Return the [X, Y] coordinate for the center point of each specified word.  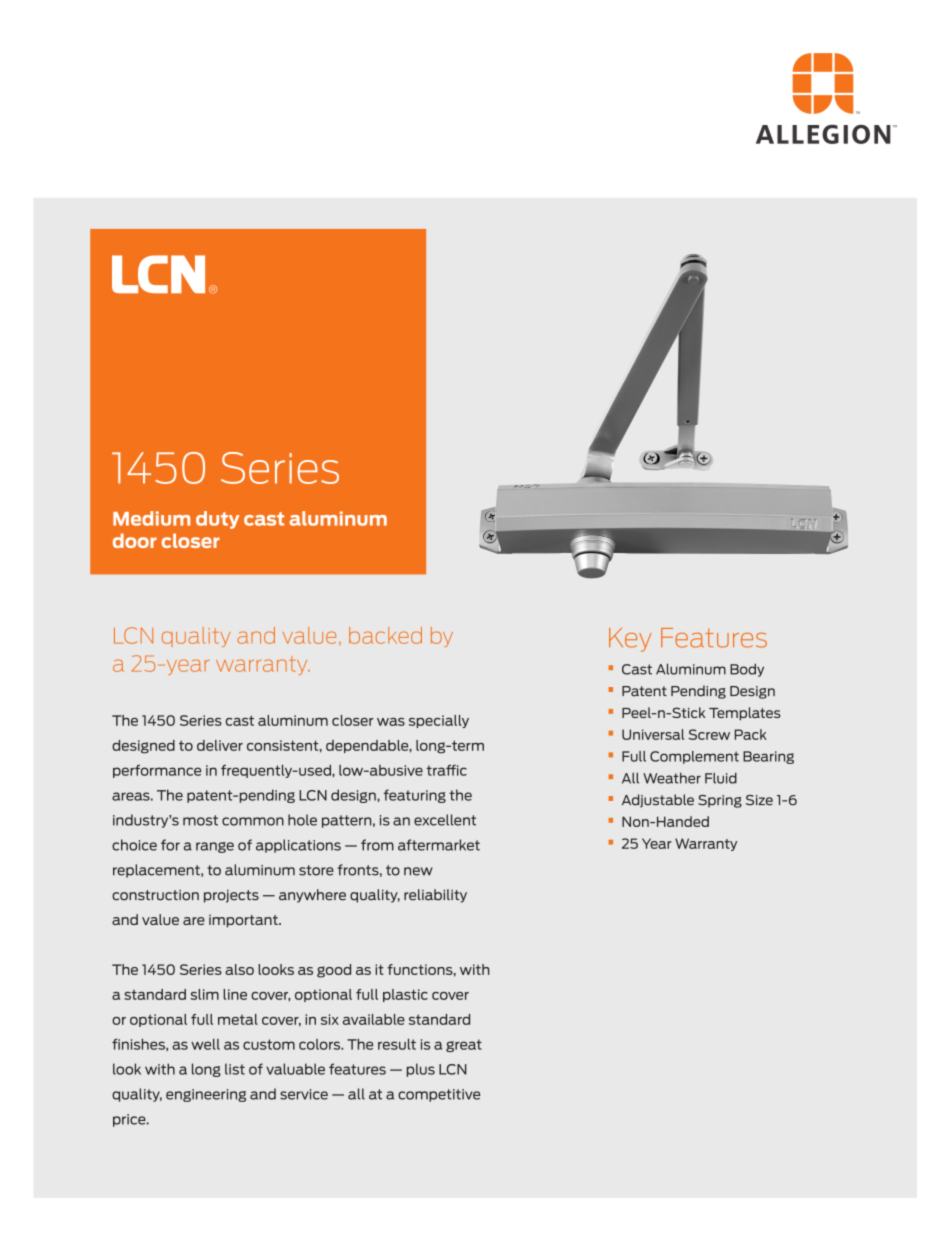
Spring [720, 801]
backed [385, 635]
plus [421, 1070]
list [235, 1069]
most [200, 820]
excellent [445, 820]
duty [217, 520]
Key [630, 640]
